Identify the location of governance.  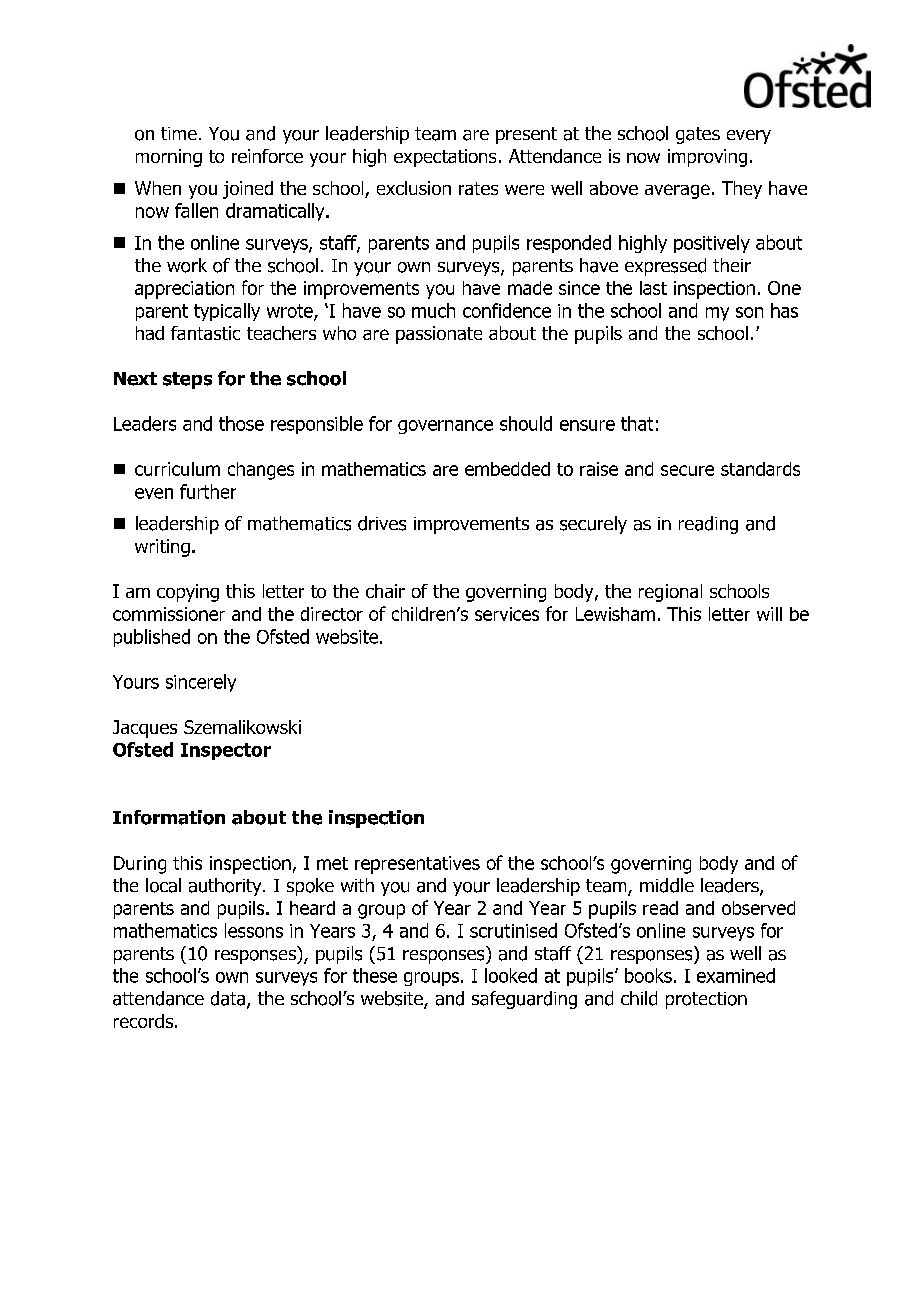
(445, 427).
